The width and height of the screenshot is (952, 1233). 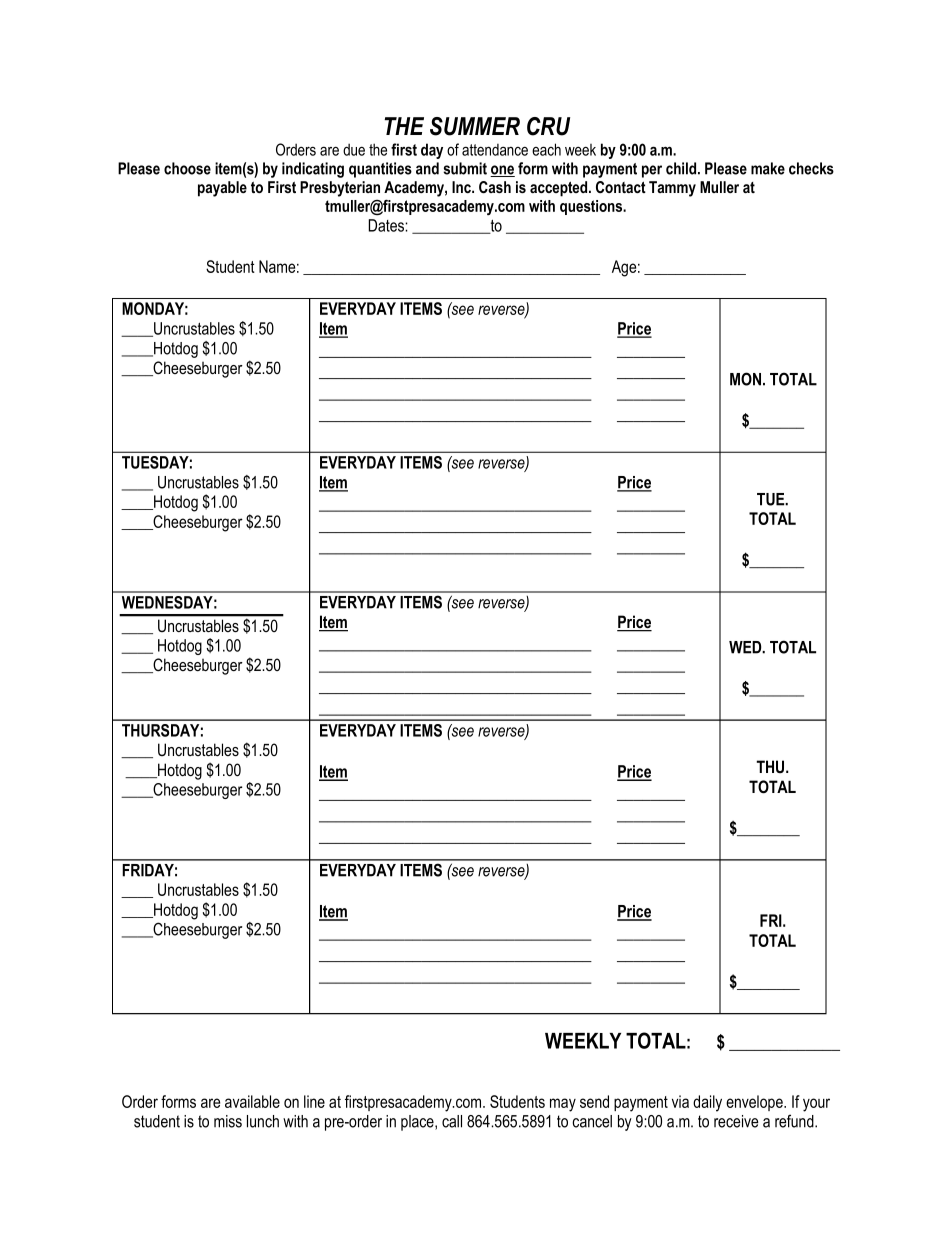 What do you see at coordinates (314, 1101) in the screenshot?
I see `line` at bounding box center [314, 1101].
